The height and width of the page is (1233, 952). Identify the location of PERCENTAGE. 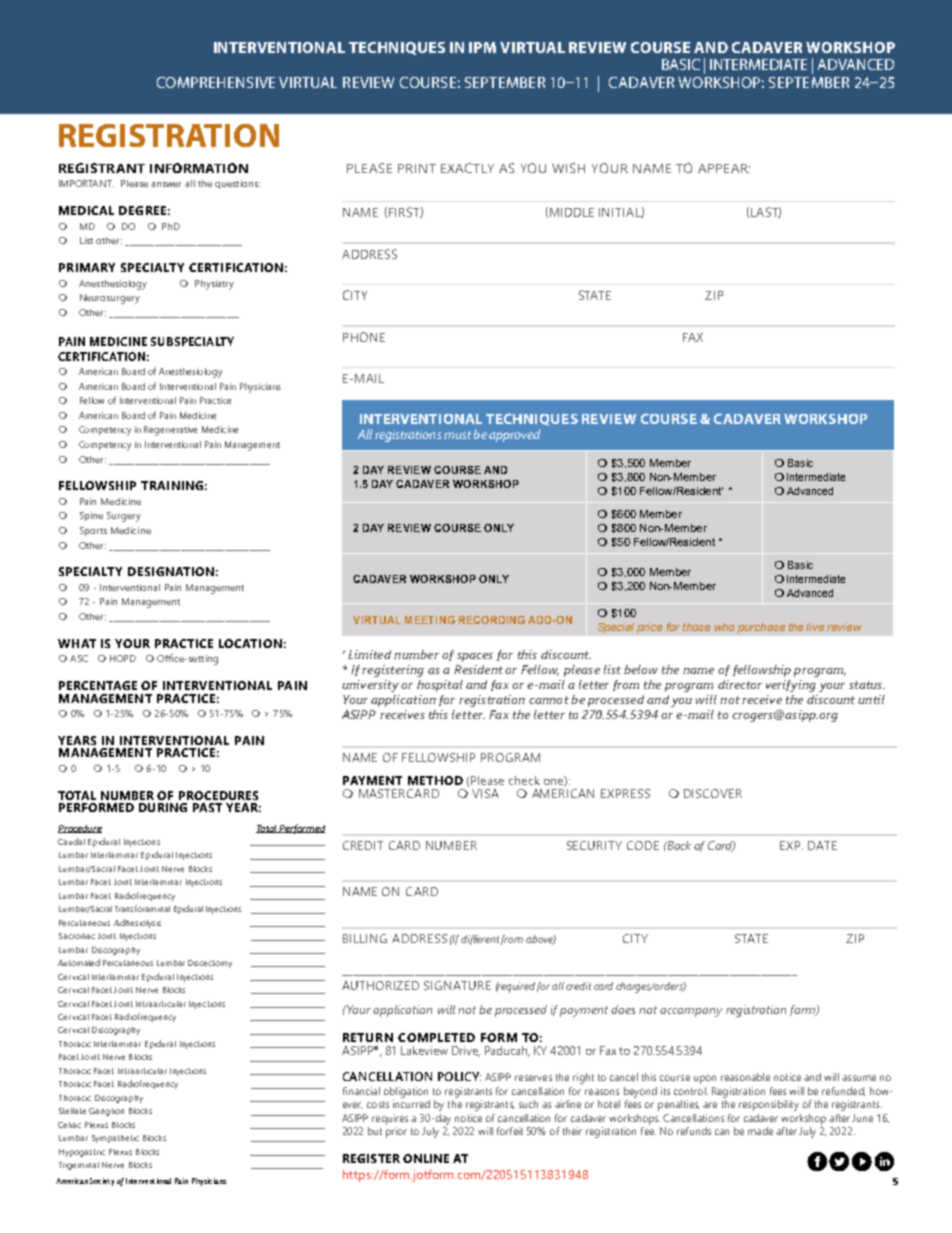
(98, 685).
